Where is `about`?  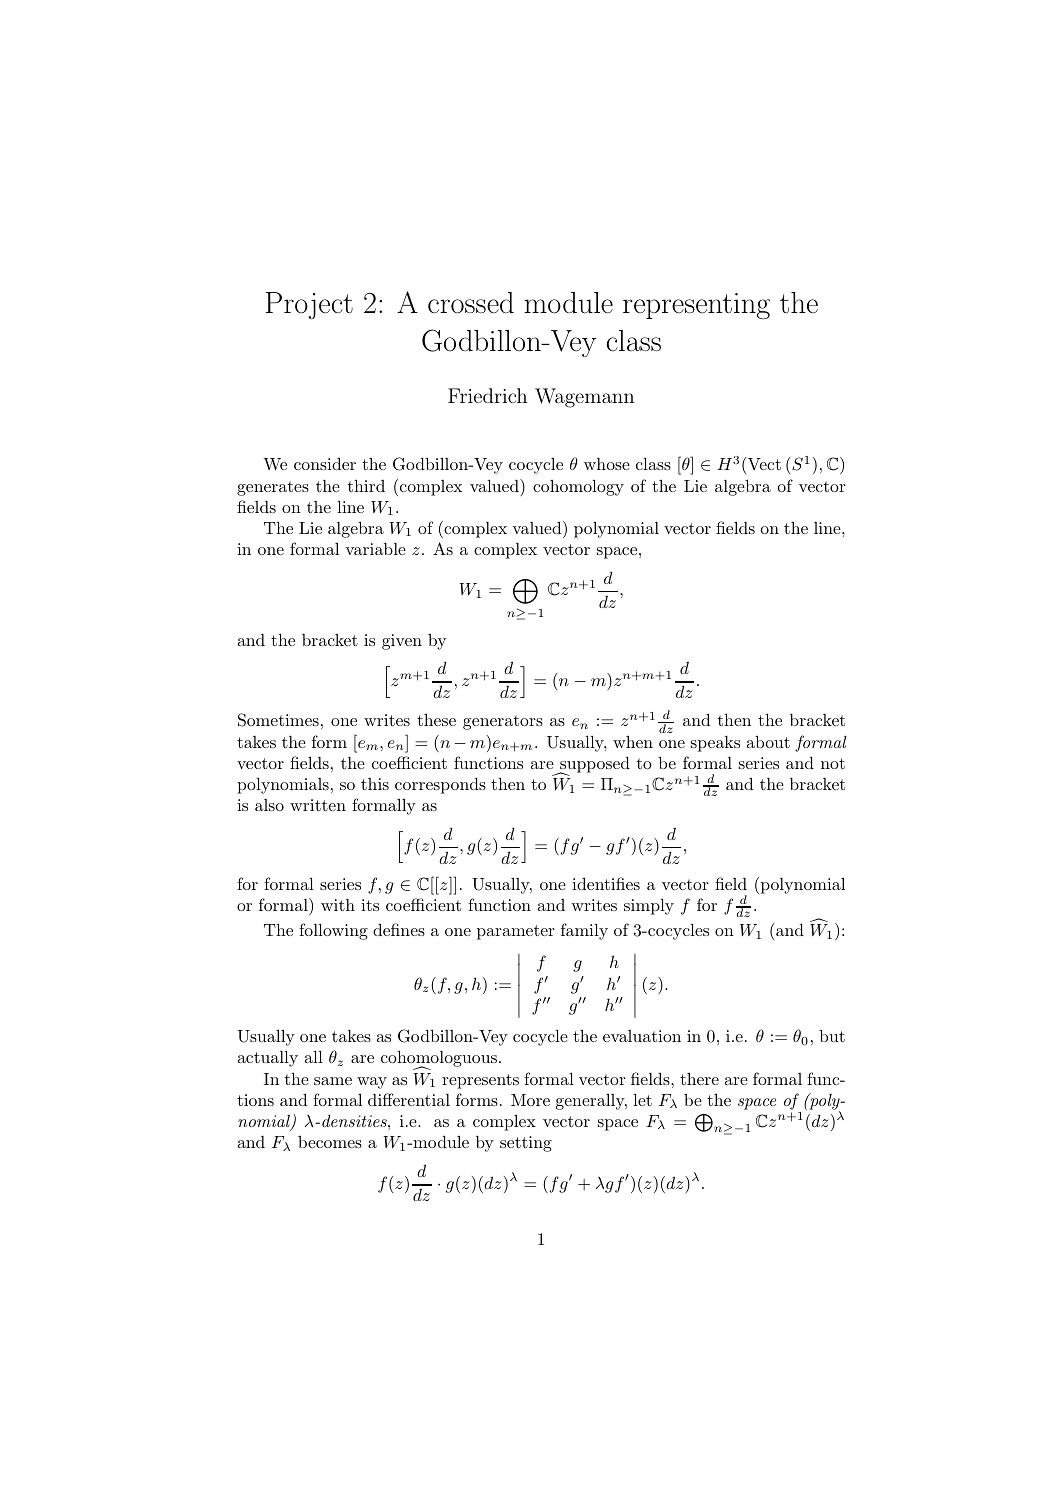
about is located at coordinates (768, 741).
